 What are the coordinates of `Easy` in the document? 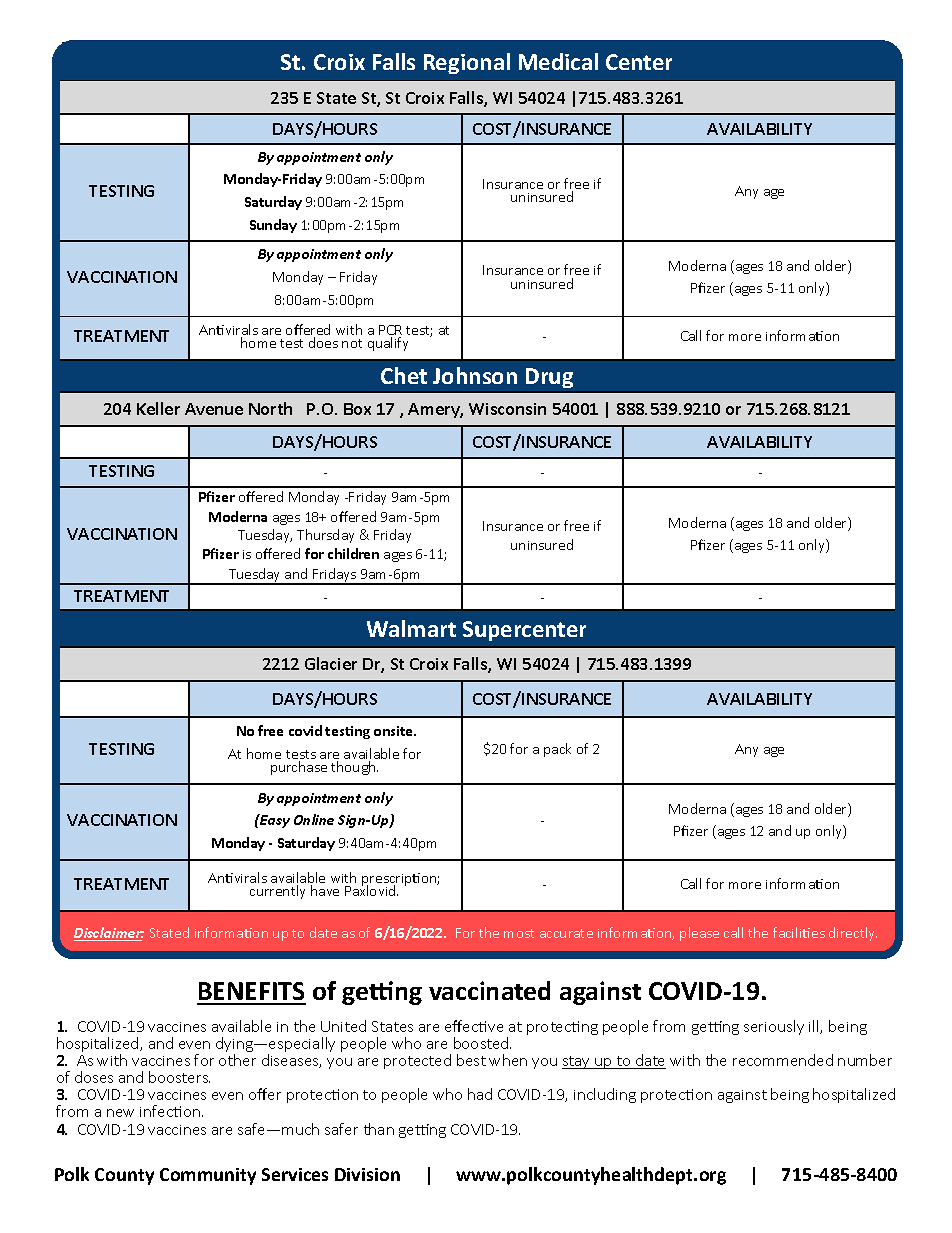 It's located at (274, 821).
